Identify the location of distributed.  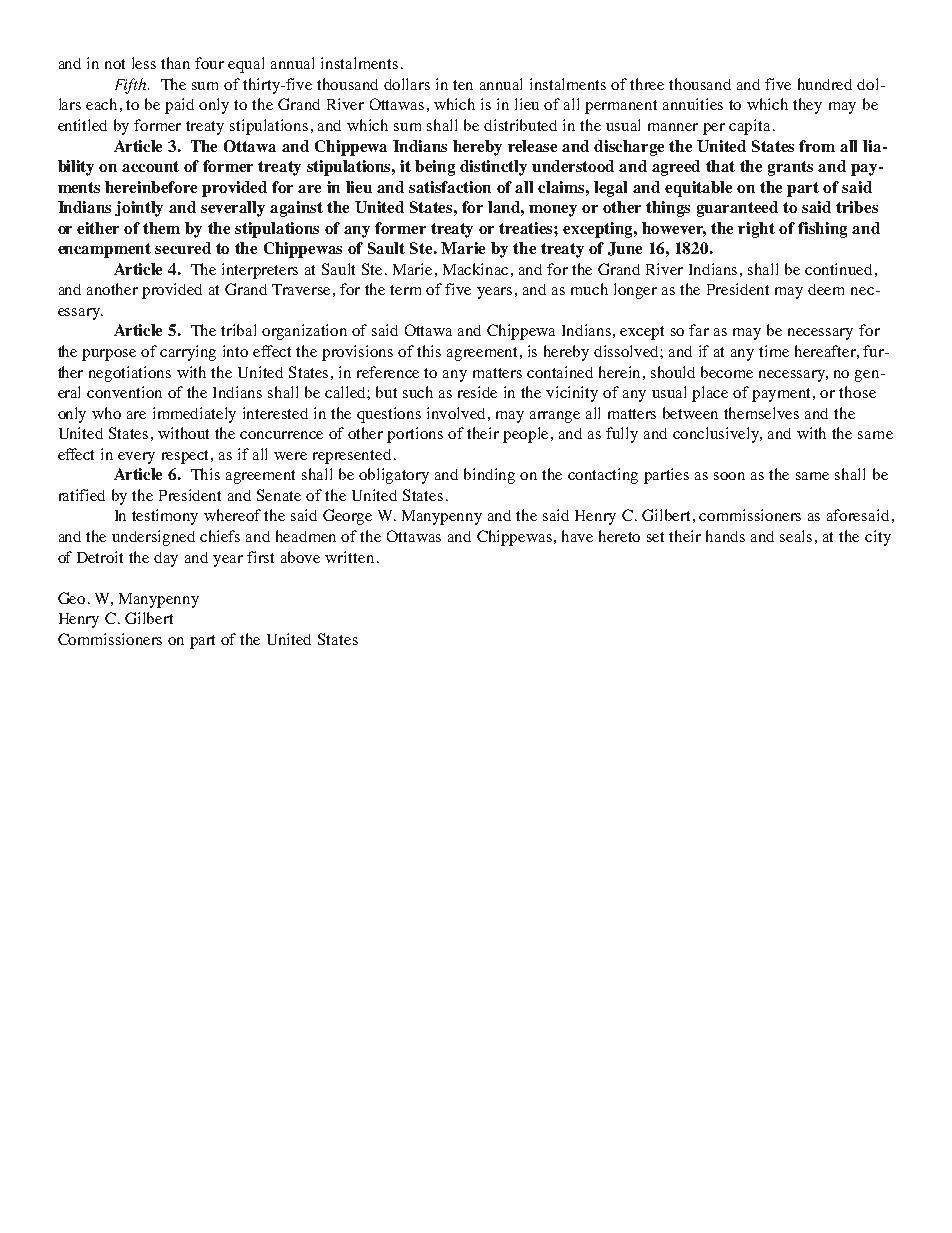
(520, 125).
